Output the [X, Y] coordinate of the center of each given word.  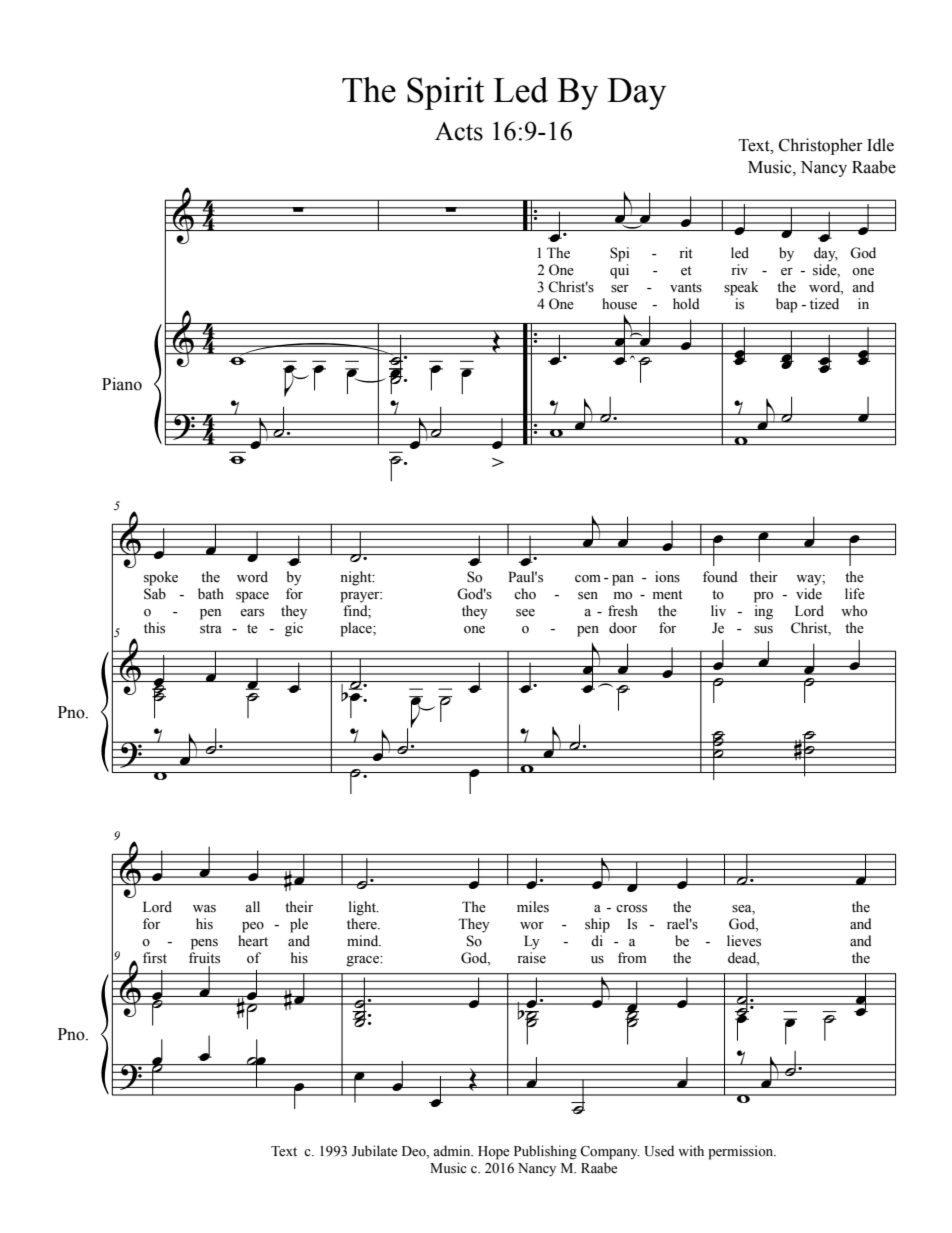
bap [786, 305]
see [525, 613]
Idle [880, 145]
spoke [161, 578]
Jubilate [374, 1151]
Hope [493, 1153]
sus [763, 630]
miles [533, 907]
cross [631, 909]
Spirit [445, 93]
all [252, 906]
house [619, 304]
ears [252, 613]
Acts [459, 131]
